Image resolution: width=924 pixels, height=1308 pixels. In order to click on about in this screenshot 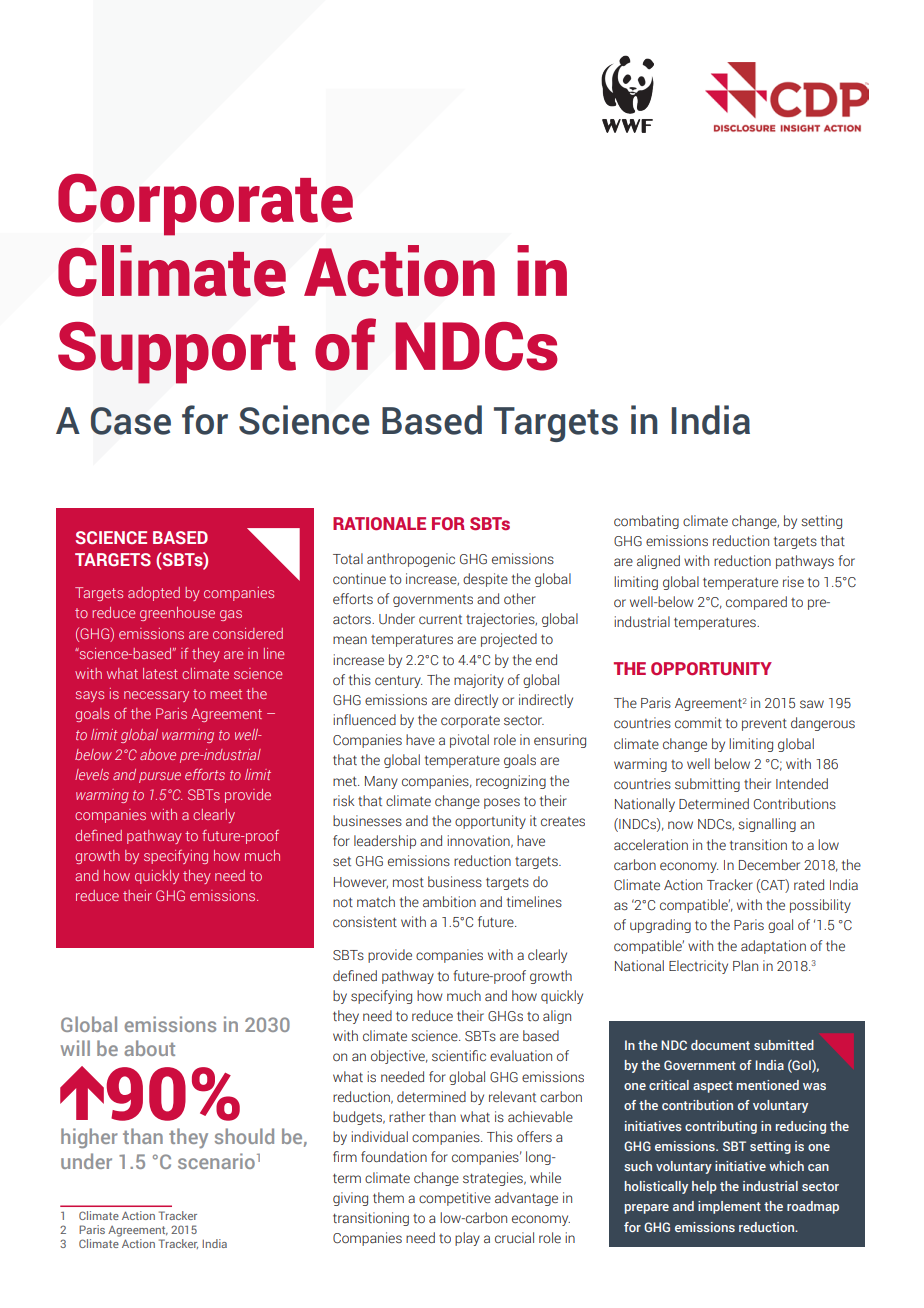, I will do `click(149, 1048)`.
